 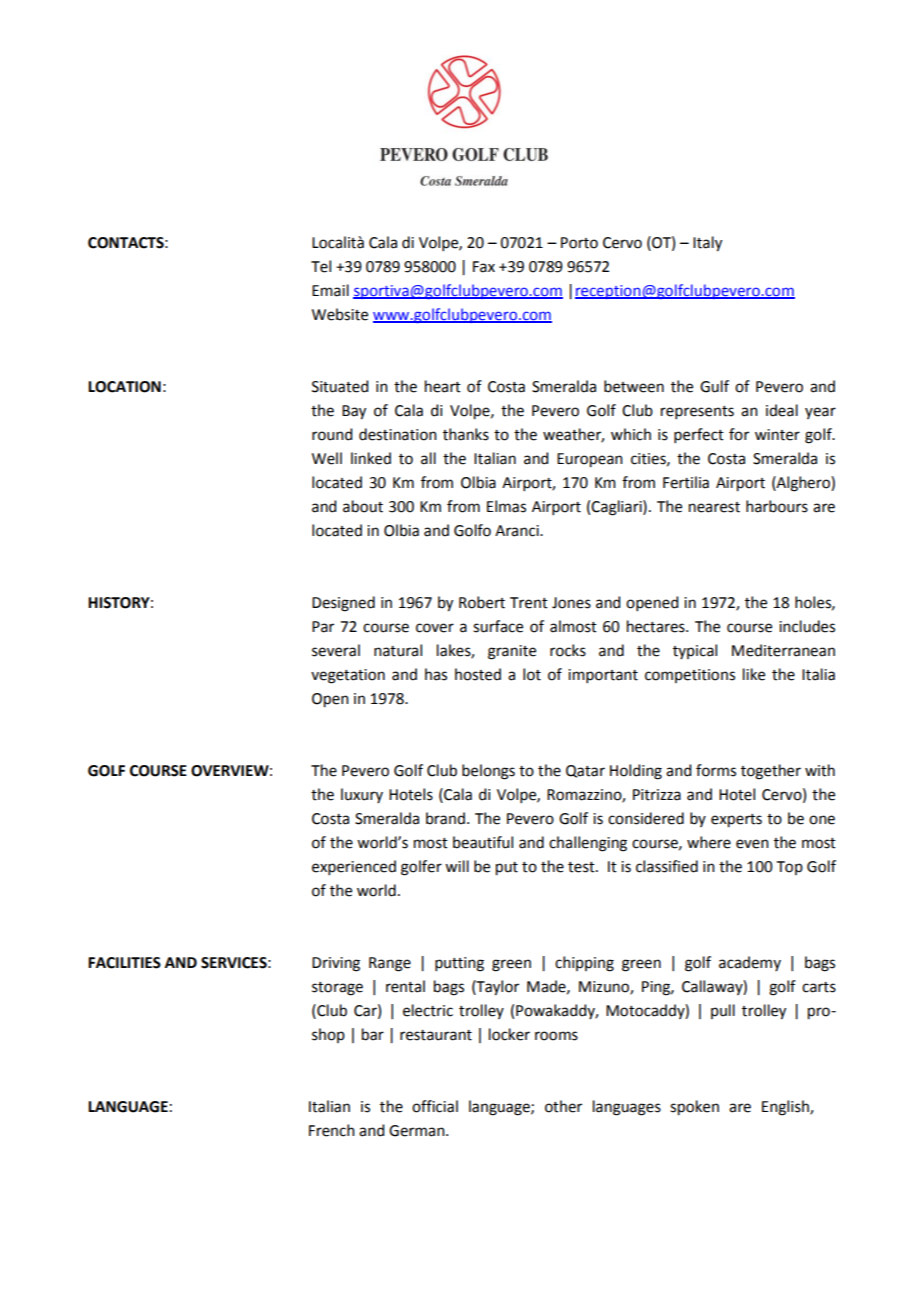 I want to click on hosted, so click(x=478, y=674).
